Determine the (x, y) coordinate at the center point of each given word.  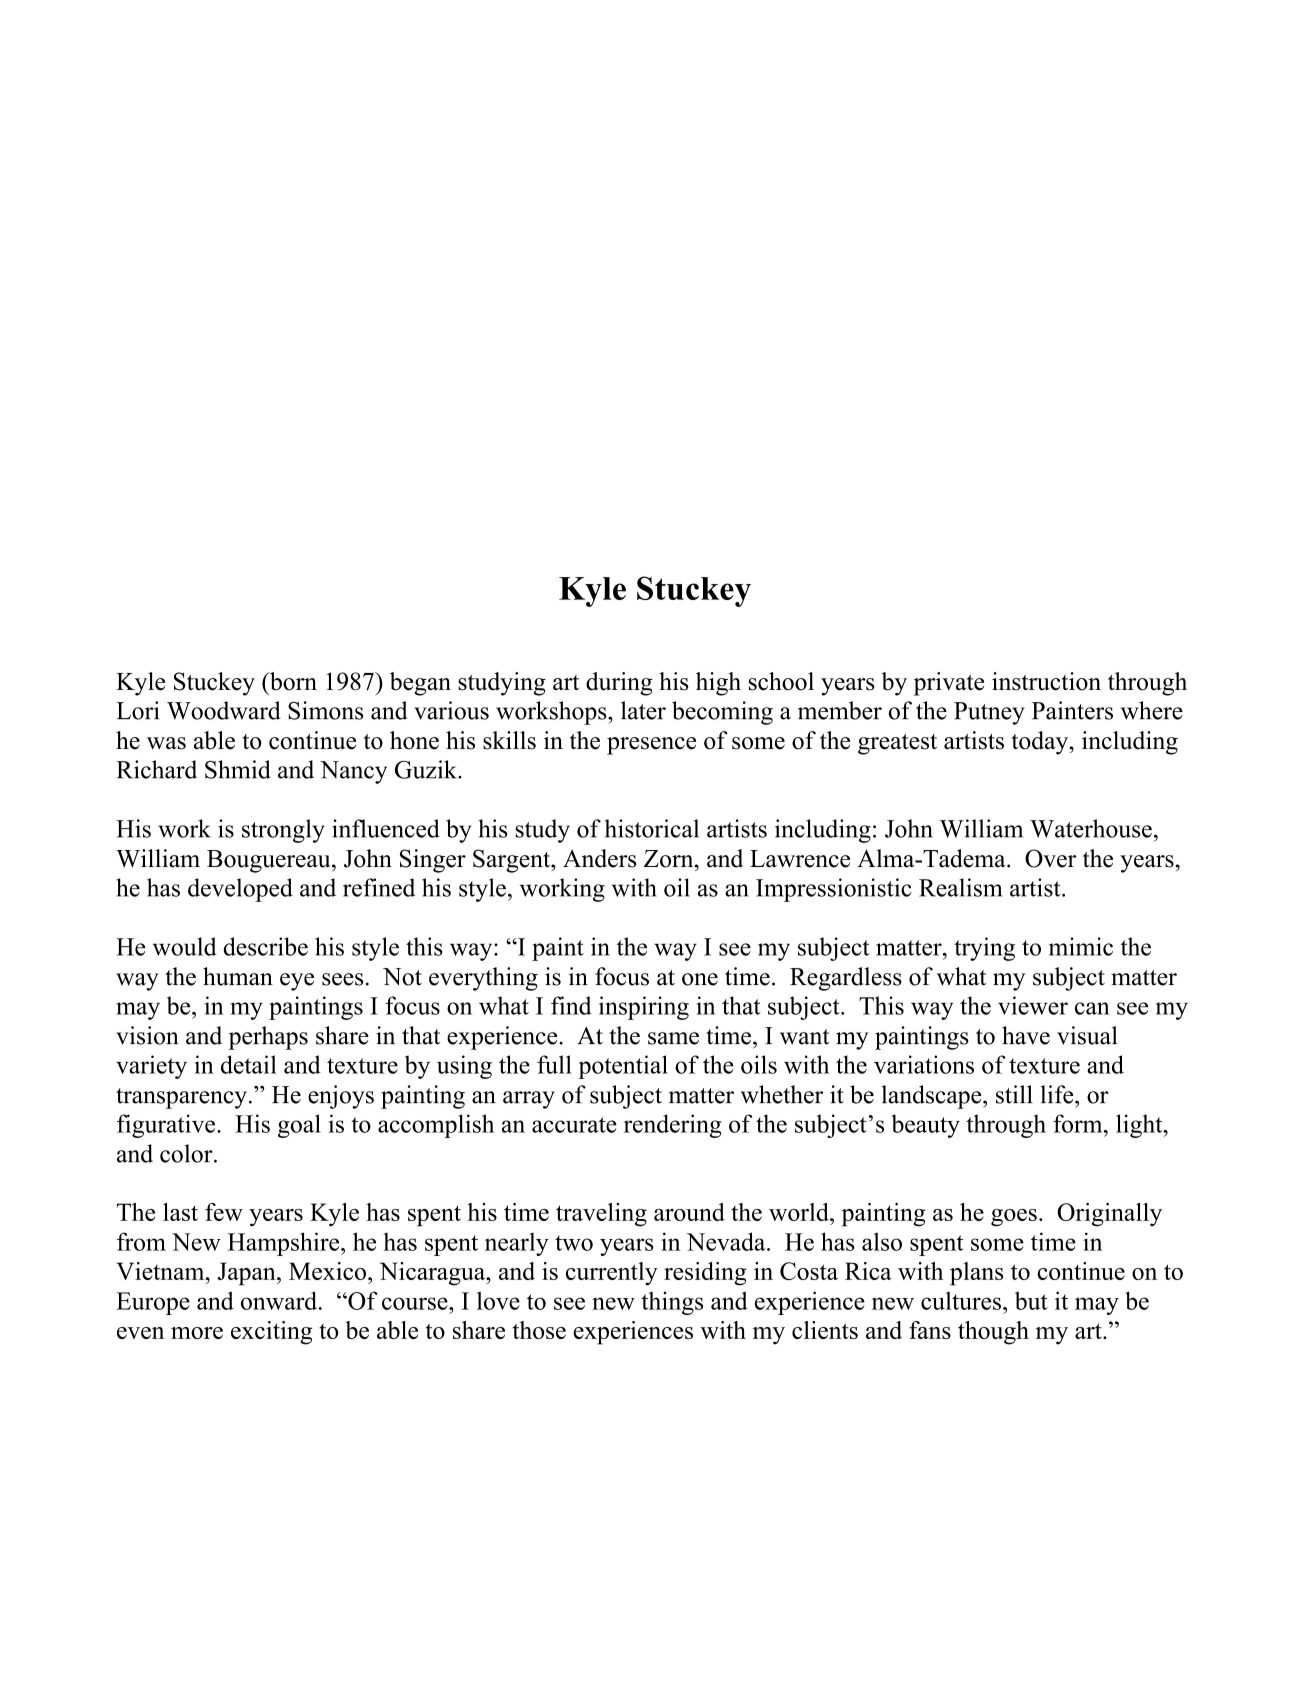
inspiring (644, 1008)
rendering (672, 1126)
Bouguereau (270, 861)
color (187, 1153)
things (672, 1303)
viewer (1033, 1005)
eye (297, 982)
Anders (599, 858)
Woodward (223, 710)
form (1079, 1123)
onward (280, 1300)
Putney (989, 713)
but (1031, 1300)
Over (1050, 858)
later (643, 710)
